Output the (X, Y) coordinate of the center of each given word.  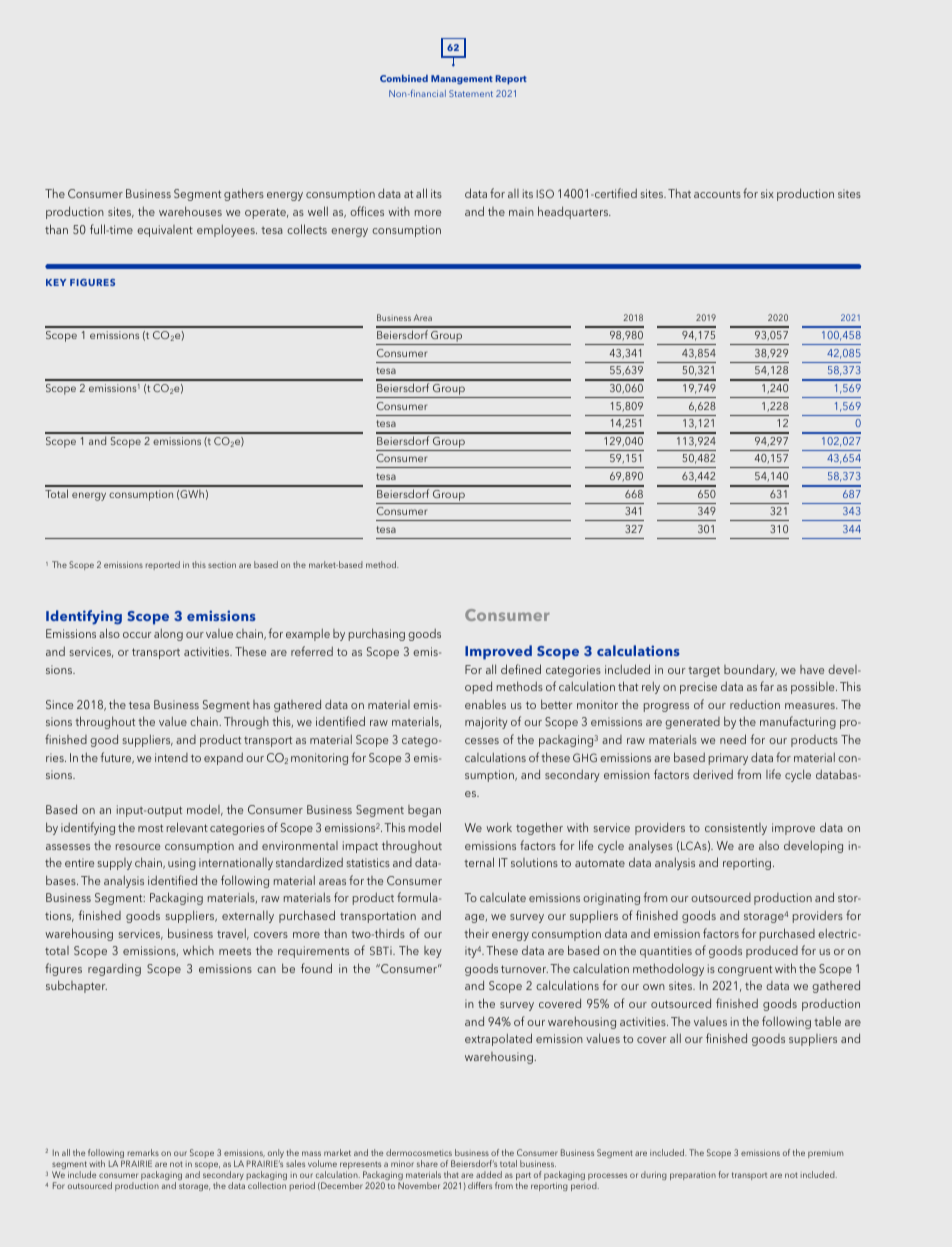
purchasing (377, 634)
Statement (471, 93)
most (150, 828)
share (427, 1163)
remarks (143, 1152)
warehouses (190, 211)
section (222, 565)
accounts (717, 194)
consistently (736, 829)
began (424, 811)
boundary (750, 670)
